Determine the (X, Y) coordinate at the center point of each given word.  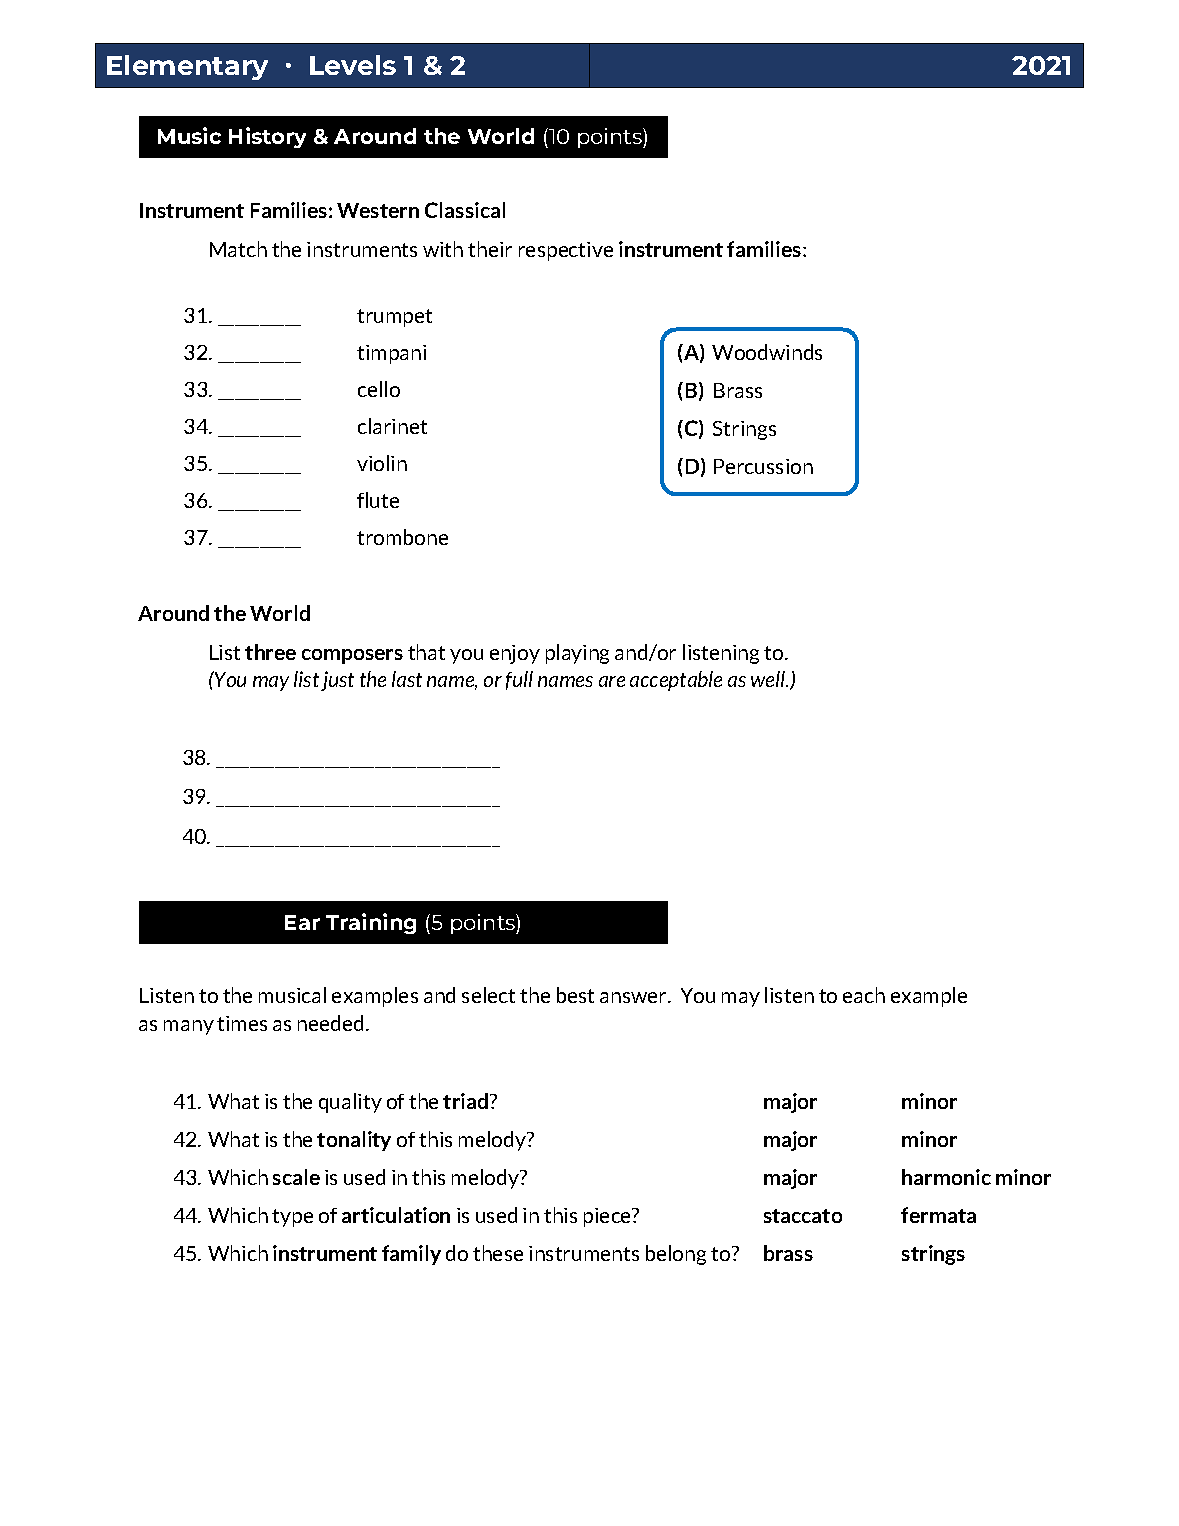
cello (379, 389)
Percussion (763, 466)
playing (577, 654)
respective (566, 251)
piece (609, 1217)
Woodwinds (767, 352)
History (267, 137)
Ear (302, 922)
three (270, 652)
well (769, 679)
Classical (465, 210)
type (292, 1218)
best (575, 995)
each (864, 995)
